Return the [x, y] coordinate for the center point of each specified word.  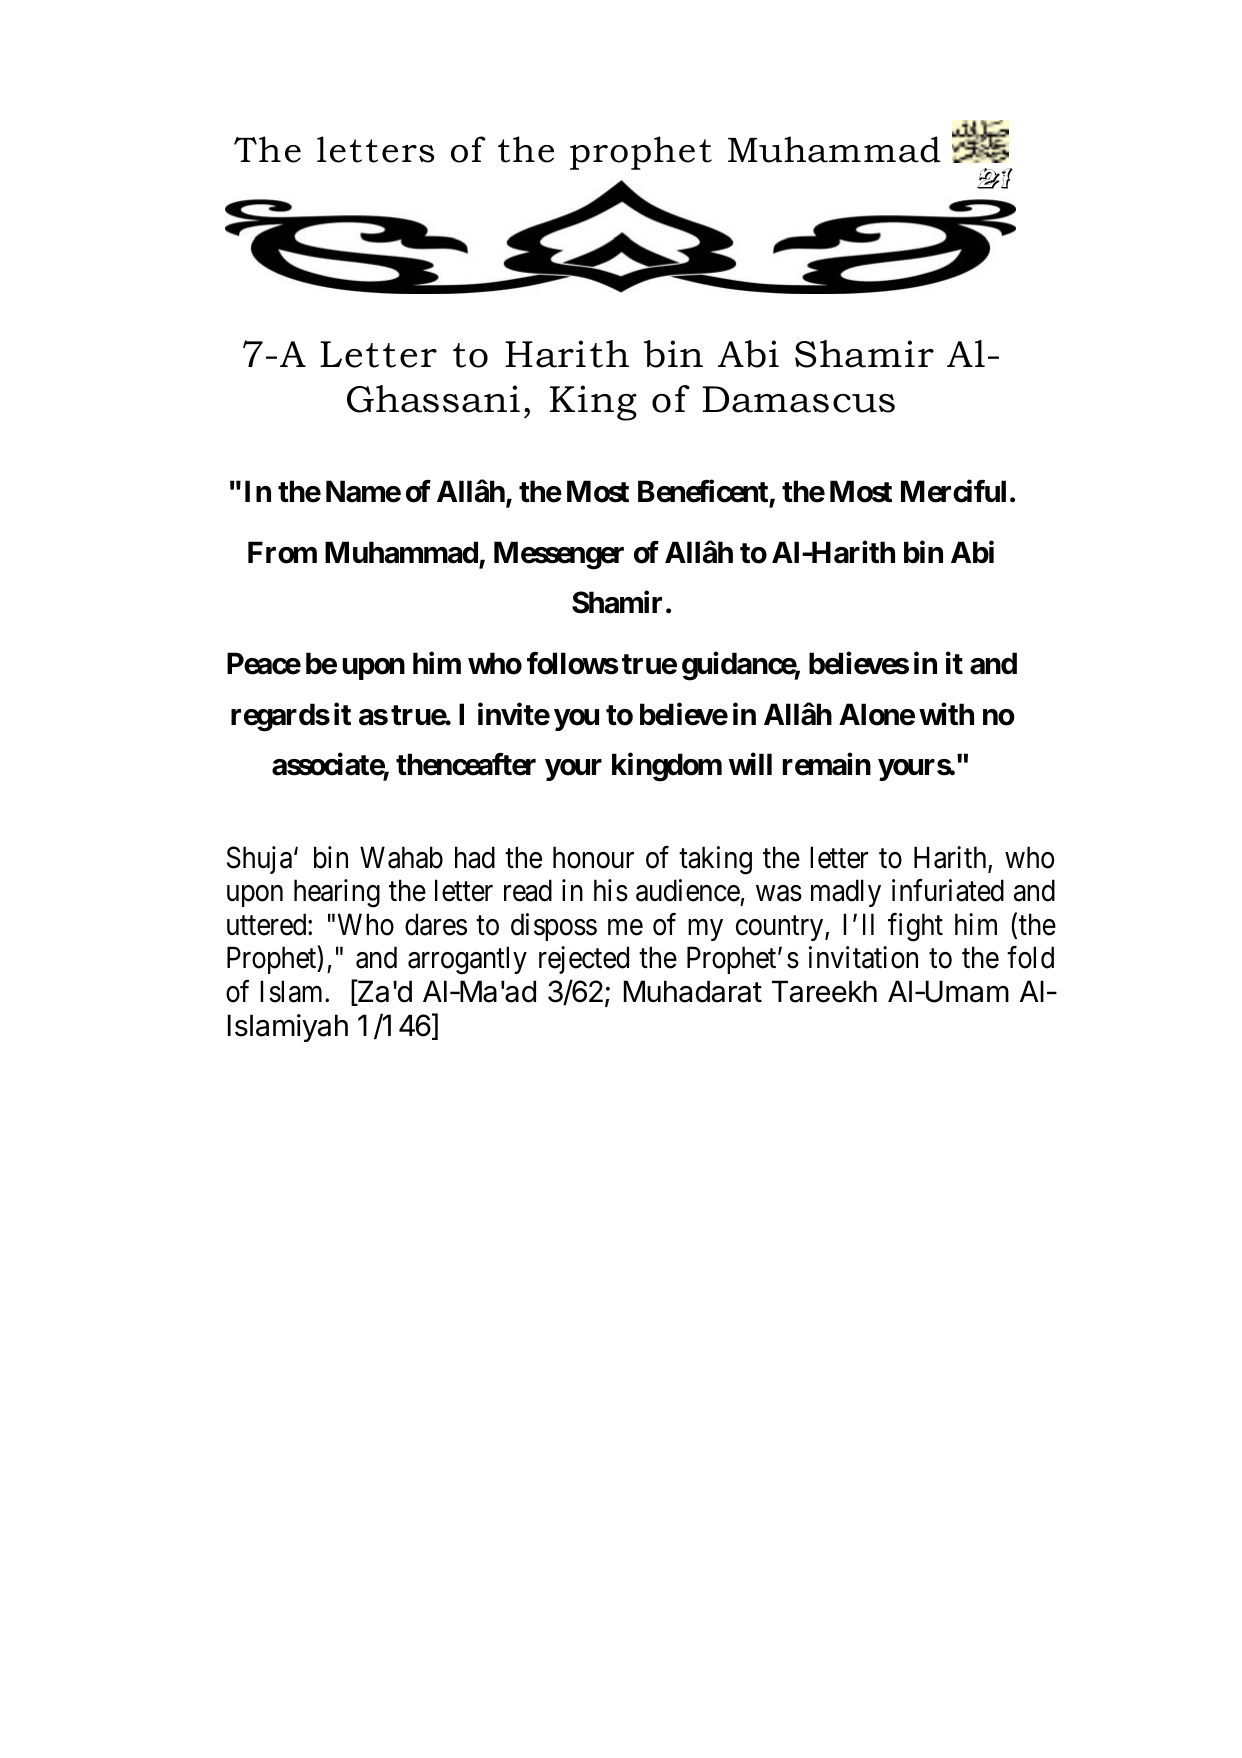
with [946, 714]
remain [827, 764]
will [750, 764]
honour [593, 857]
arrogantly [467, 960]
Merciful [953, 491]
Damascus [798, 399]
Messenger [559, 555]
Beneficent [703, 491]
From [282, 552]
